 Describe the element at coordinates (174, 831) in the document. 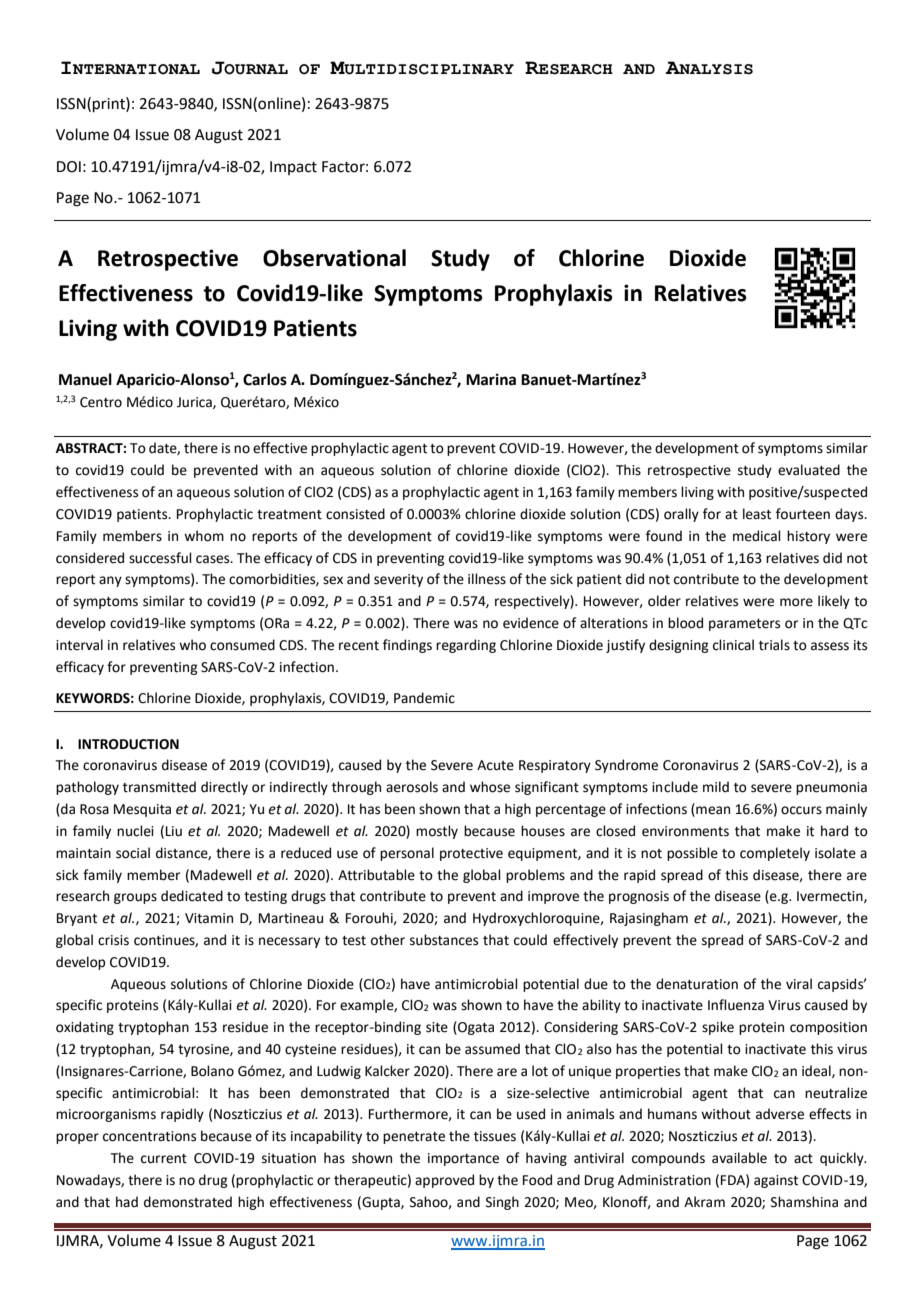

I see `Liu` at that location.
